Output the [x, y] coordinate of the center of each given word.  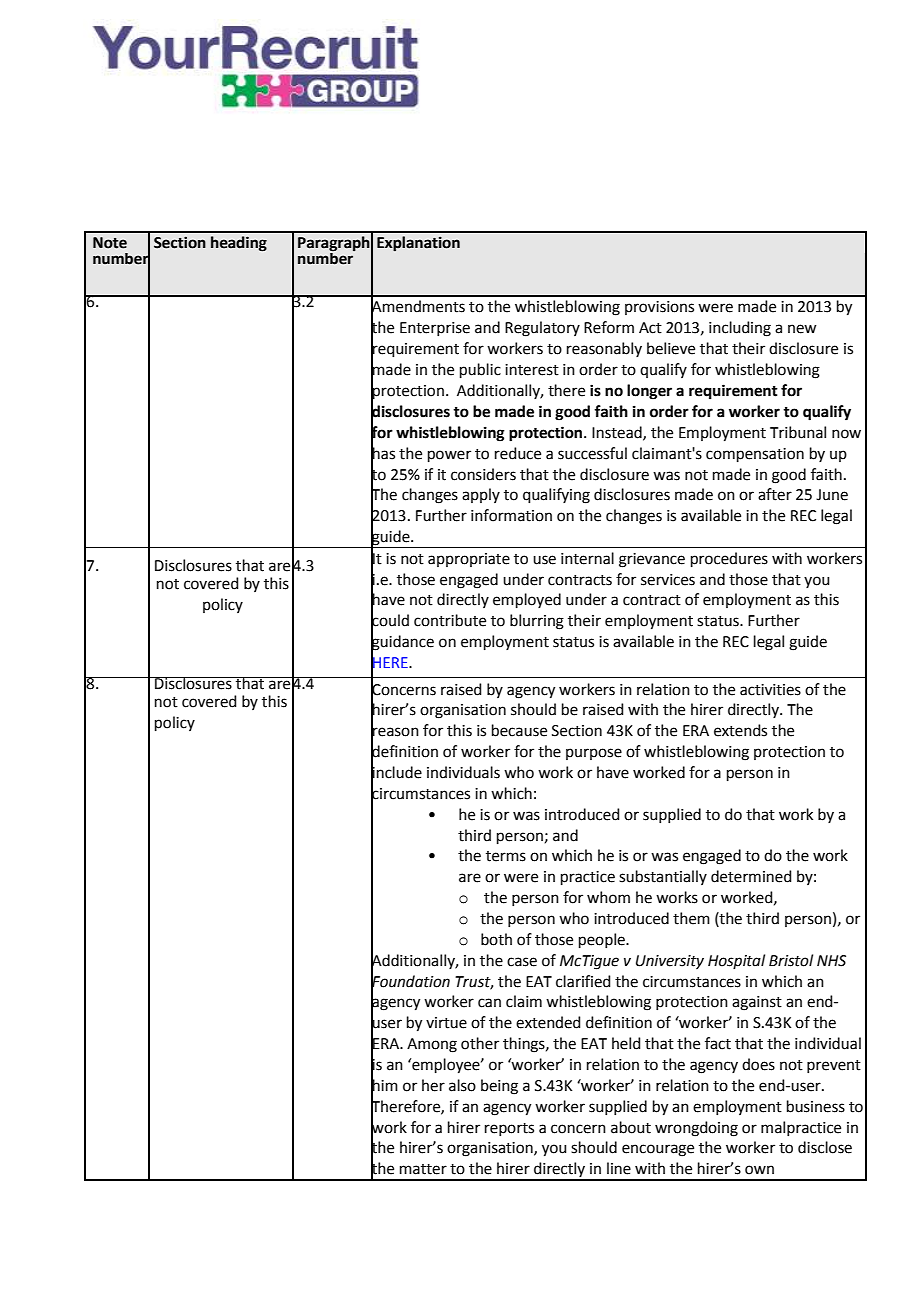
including [740, 329]
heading [239, 244]
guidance [402, 643]
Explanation [418, 244]
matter [423, 1169]
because [519, 730]
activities [770, 690]
